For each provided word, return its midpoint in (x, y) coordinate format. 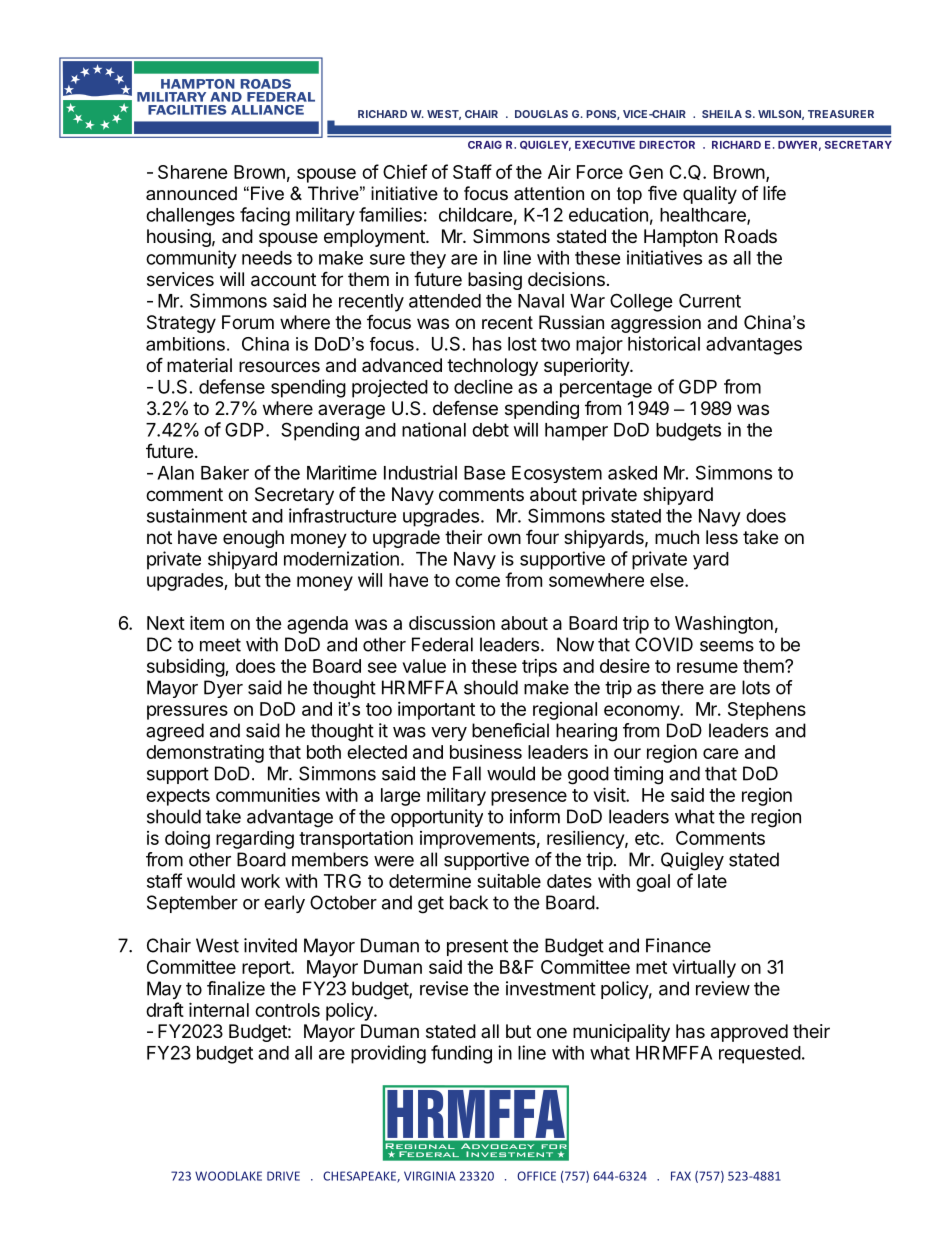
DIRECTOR (667, 145)
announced (191, 193)
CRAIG (485, 145)
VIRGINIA (430, 1176)
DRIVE (283, 1176)
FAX (681, 1176)
